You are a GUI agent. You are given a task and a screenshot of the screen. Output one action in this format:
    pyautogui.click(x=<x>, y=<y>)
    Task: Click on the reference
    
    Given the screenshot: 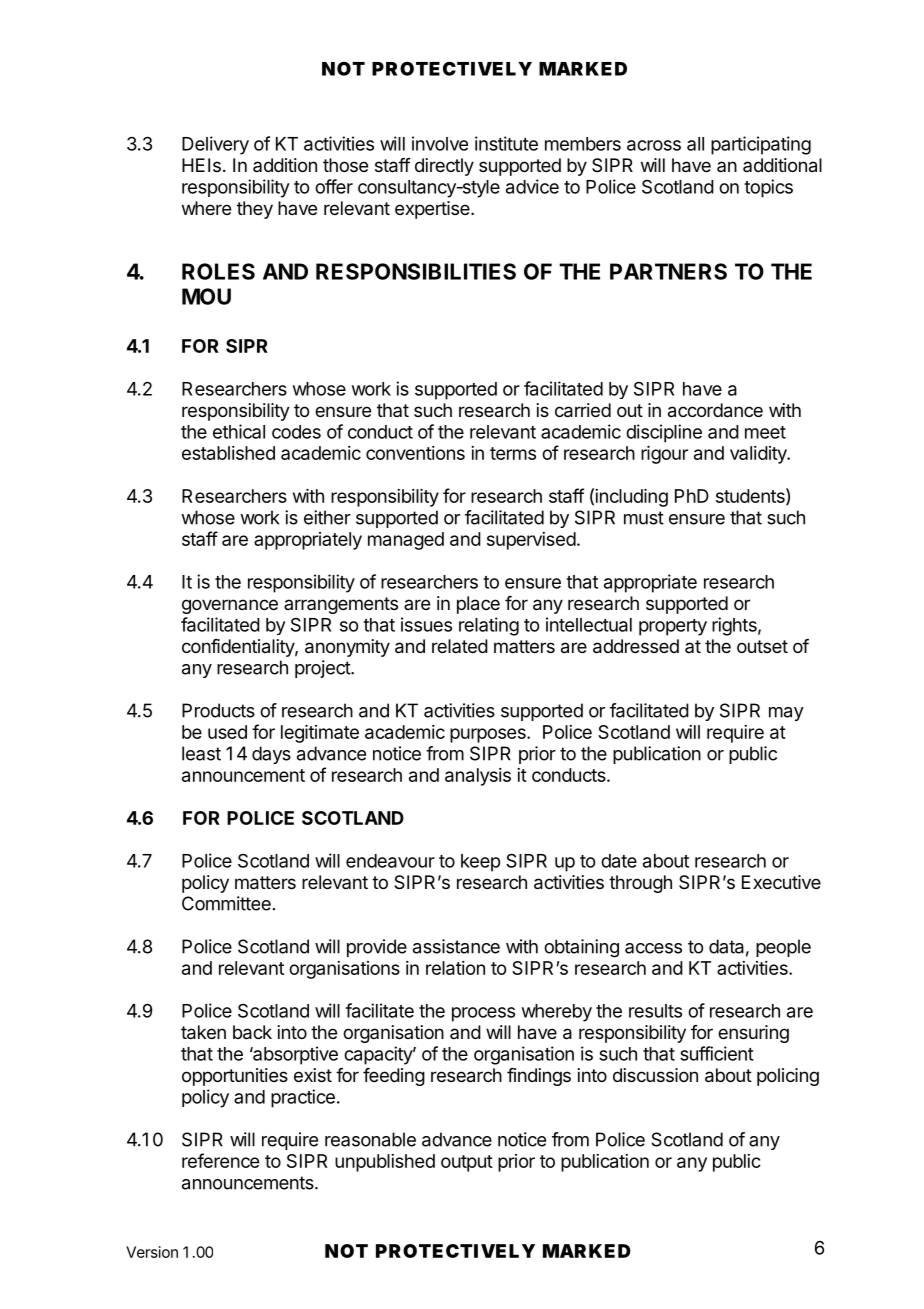 What is the action you would take?
    pyautogui.click(x=220, y=1160)
